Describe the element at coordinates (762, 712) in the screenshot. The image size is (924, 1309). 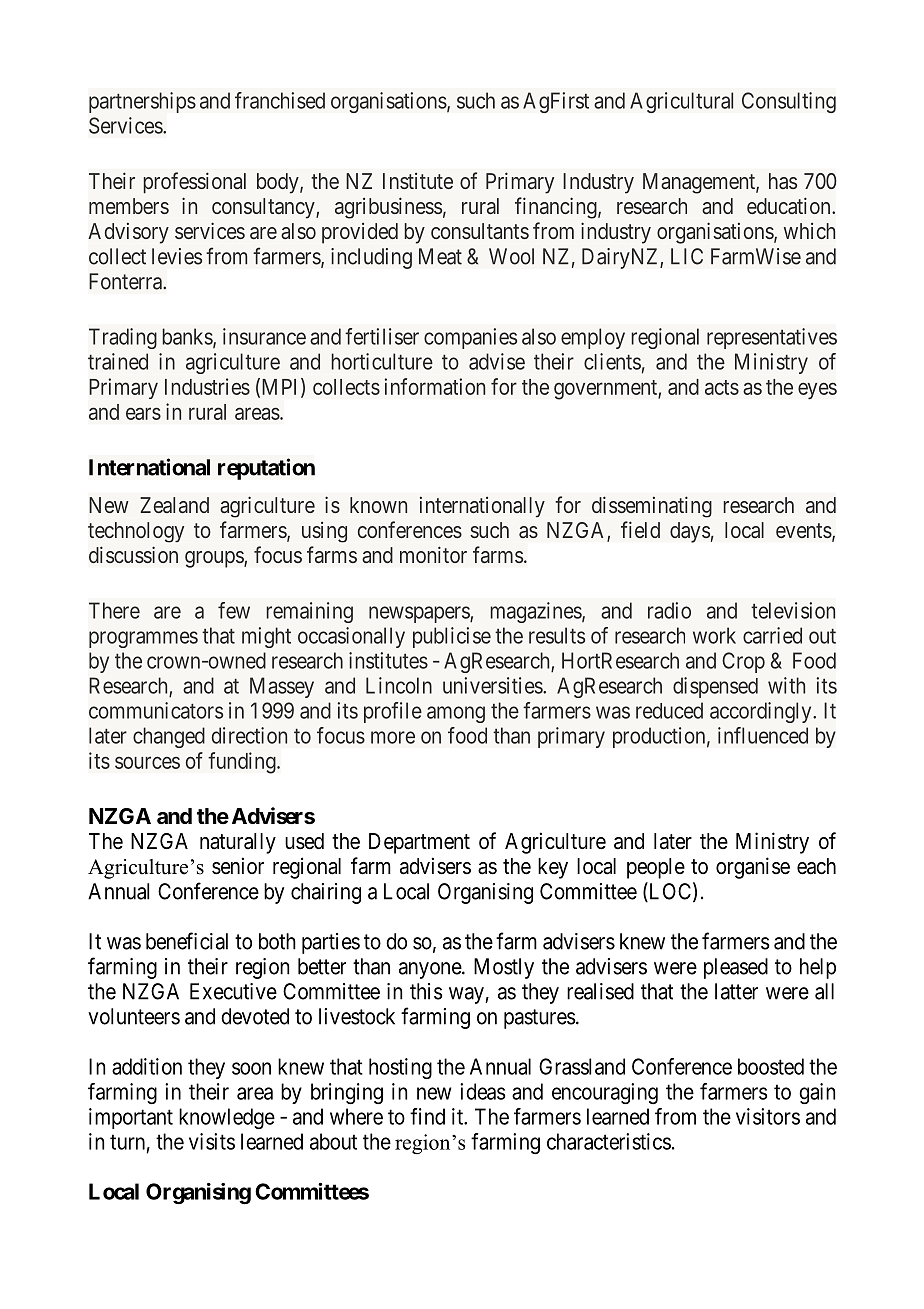
I see `accordingly` at that location.
